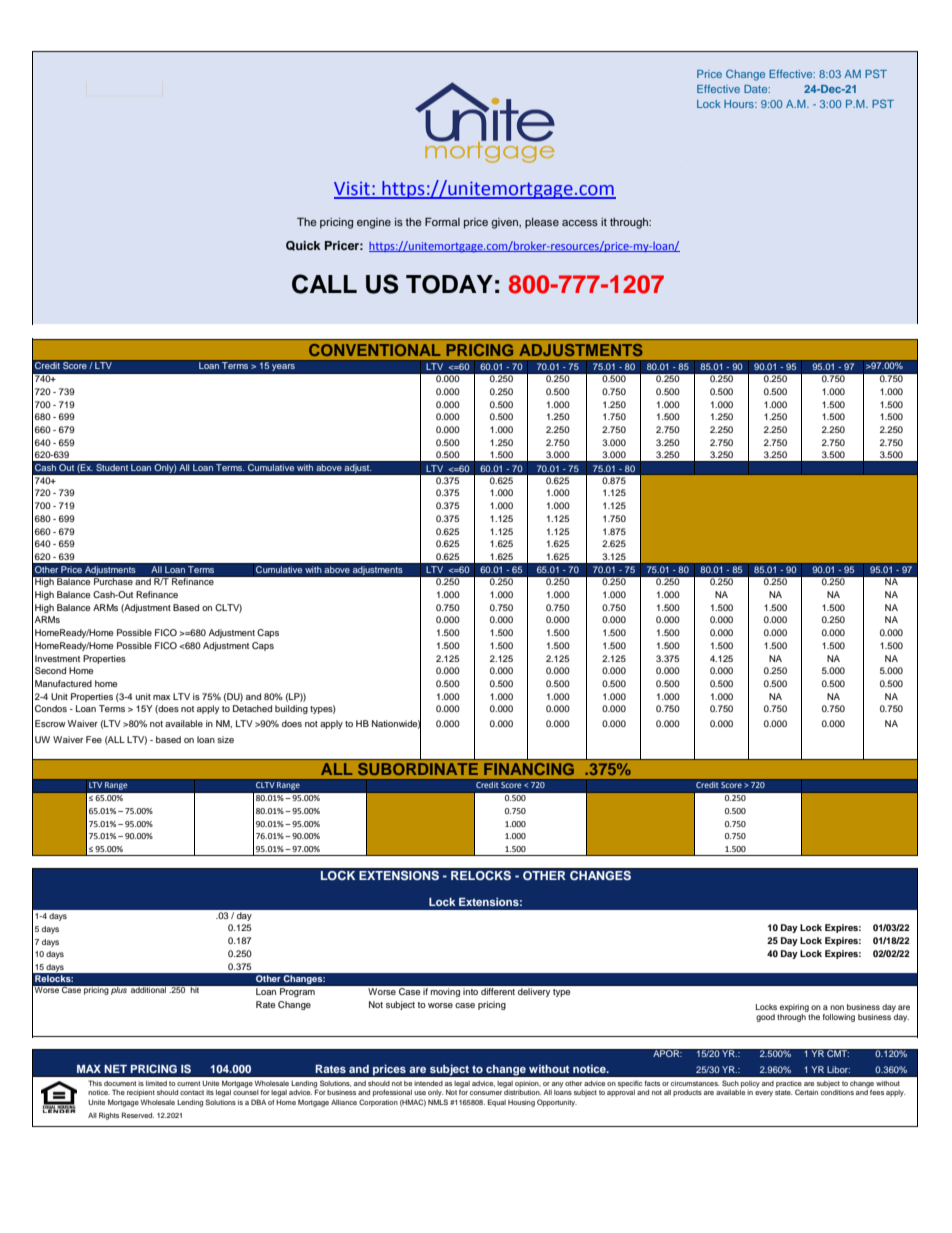  Describe the element at coordinates (442, 221) in the screenshot. I see `Formal` at that location.
